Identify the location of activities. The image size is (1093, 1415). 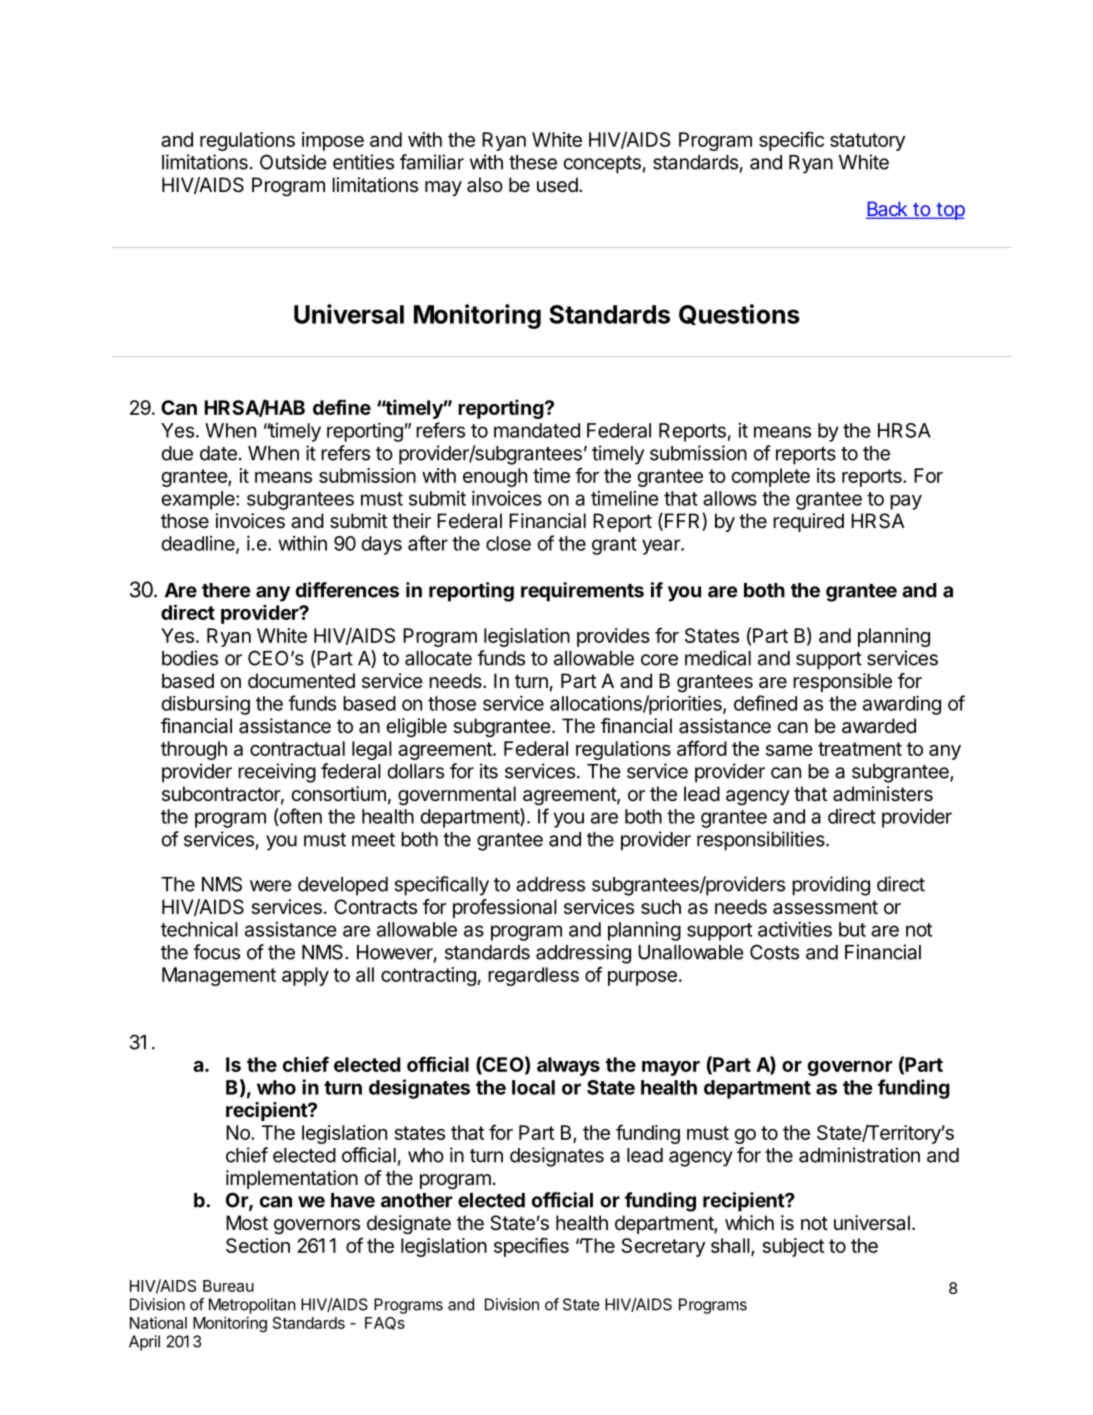
(795, 929).
